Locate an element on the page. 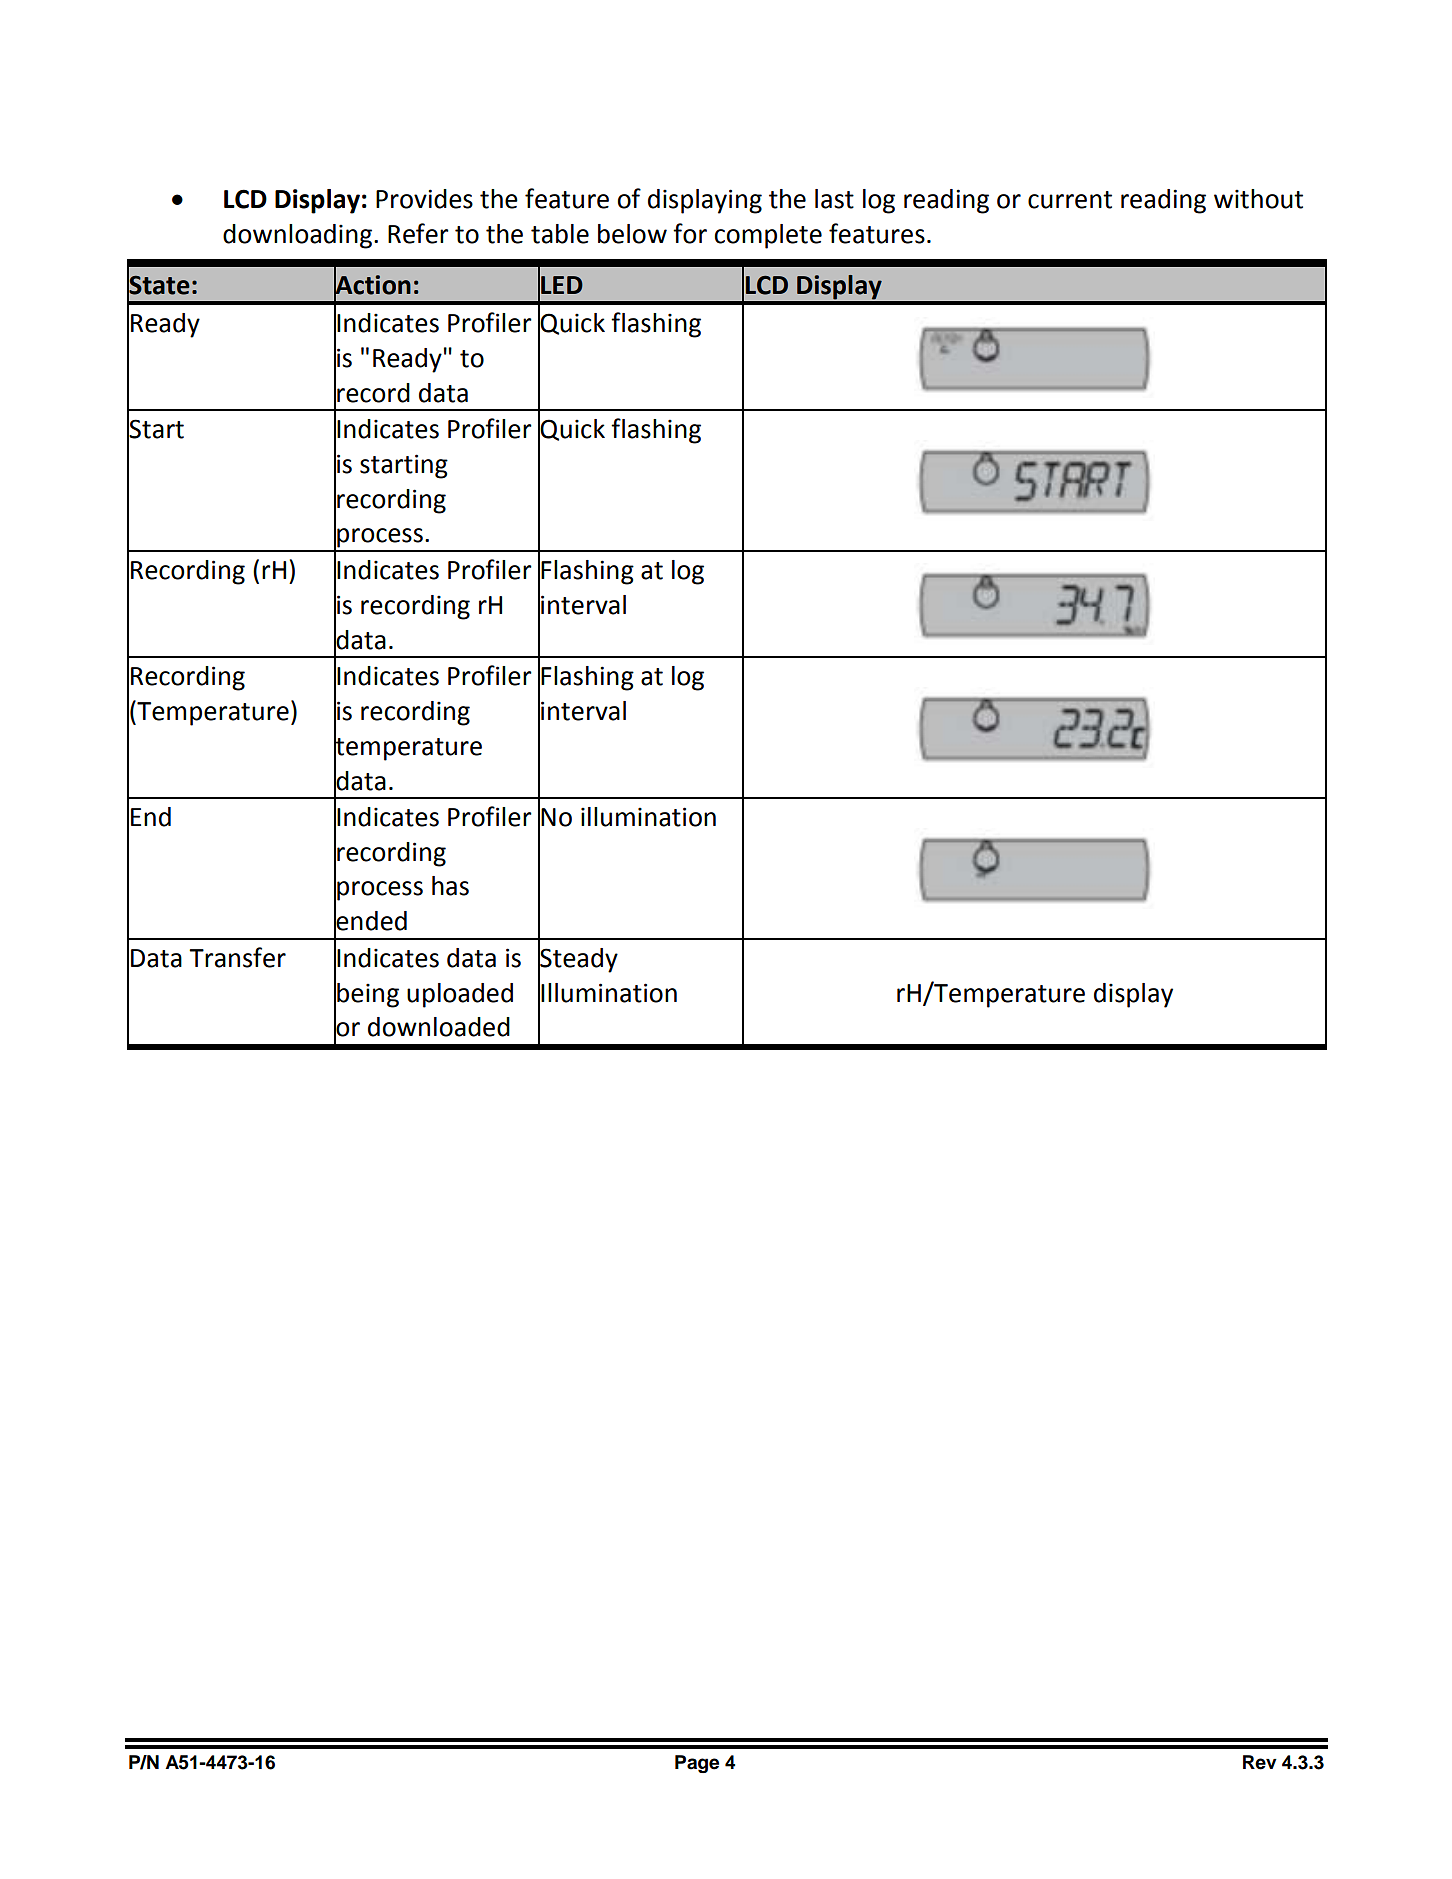 This page has width=1452, height=1879. for is located at coordinates (690, 233).
